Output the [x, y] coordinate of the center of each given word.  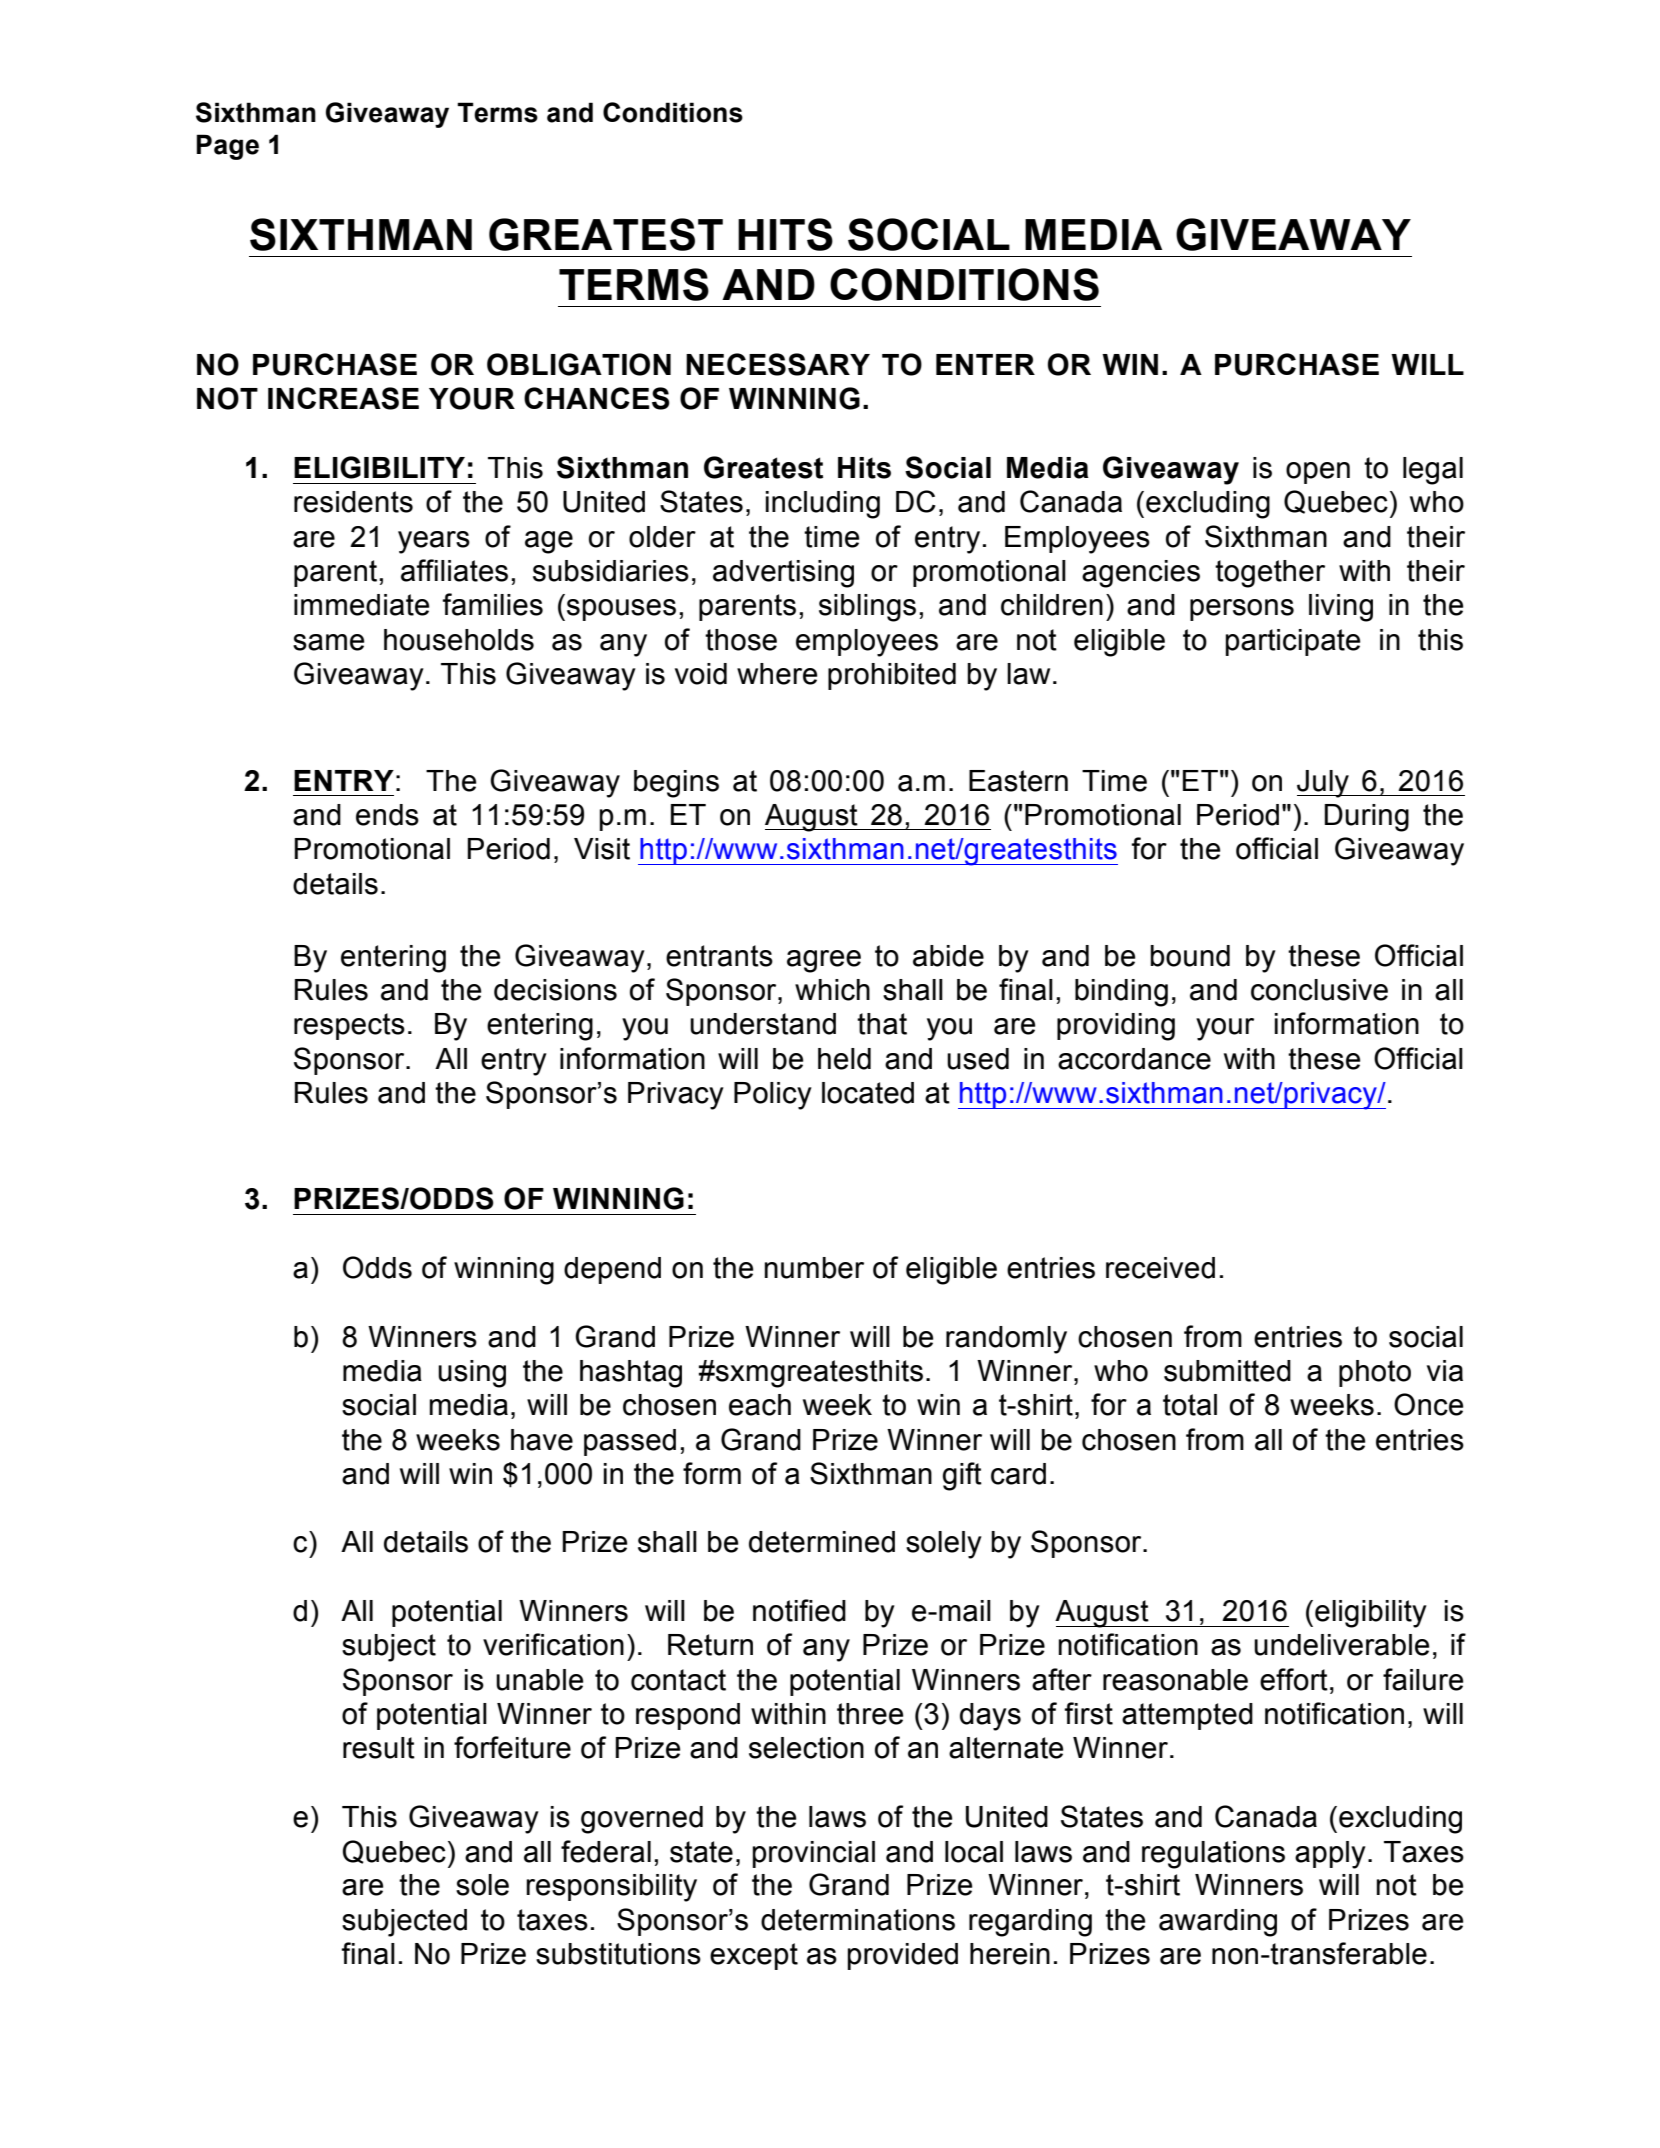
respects [349, 1026]
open [1318, 473]
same [328, 642]
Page [228, 147]
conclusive [1319, 990]
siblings [867, 608]
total [1190, 1405]
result [379, 1748]
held [844, 1059]
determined [822, 1542]
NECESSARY [778, 364]
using [472, 1374]
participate [1293, 642]
